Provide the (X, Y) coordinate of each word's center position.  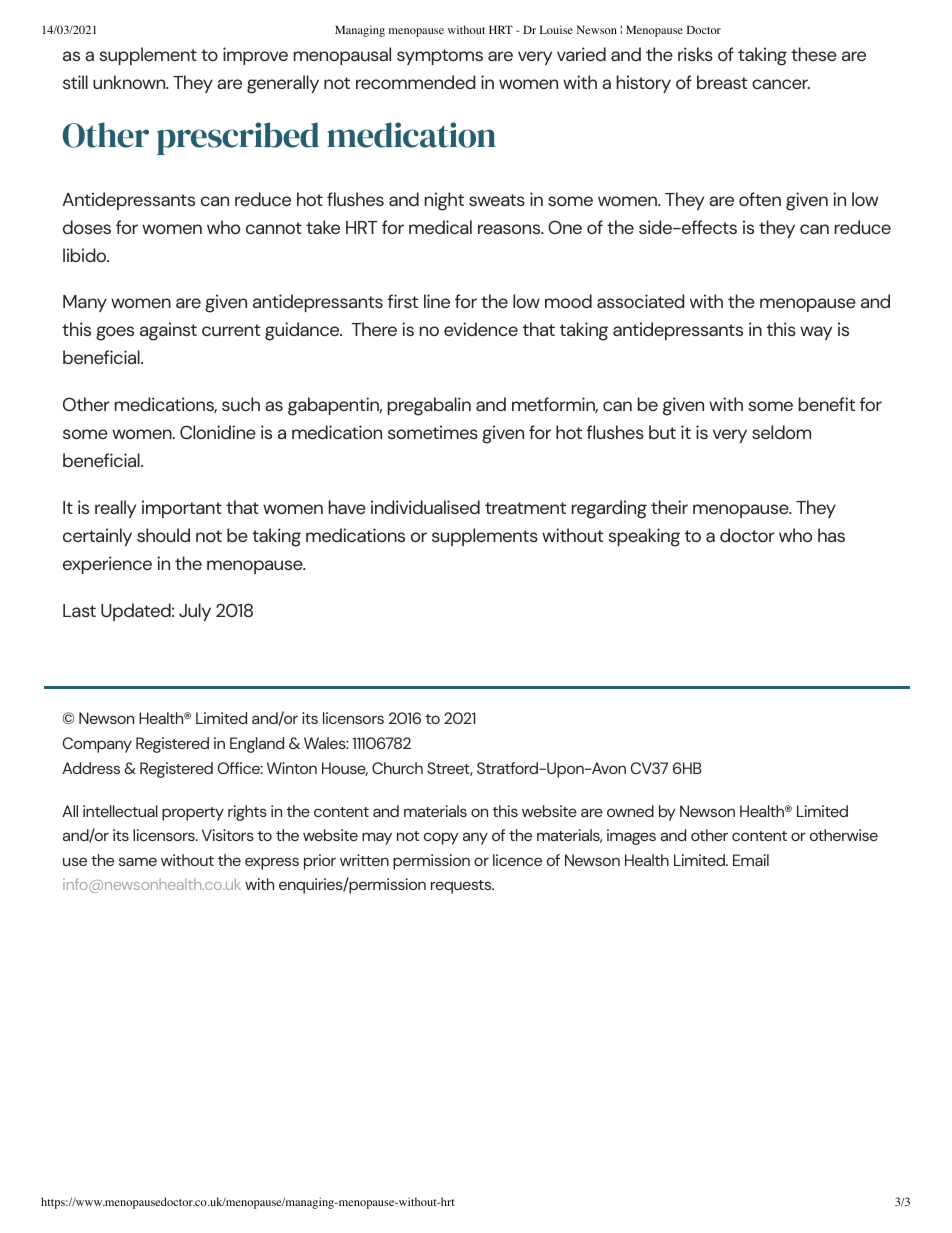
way (816, 333)
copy (441, 838)
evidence (481, 329)
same (138, 861)
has (831, 535)
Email (751, 860)
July (195, 612)
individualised (425, 507)
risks (695, 54)
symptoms (440, 57)
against (168, 331)
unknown (130, 82)
